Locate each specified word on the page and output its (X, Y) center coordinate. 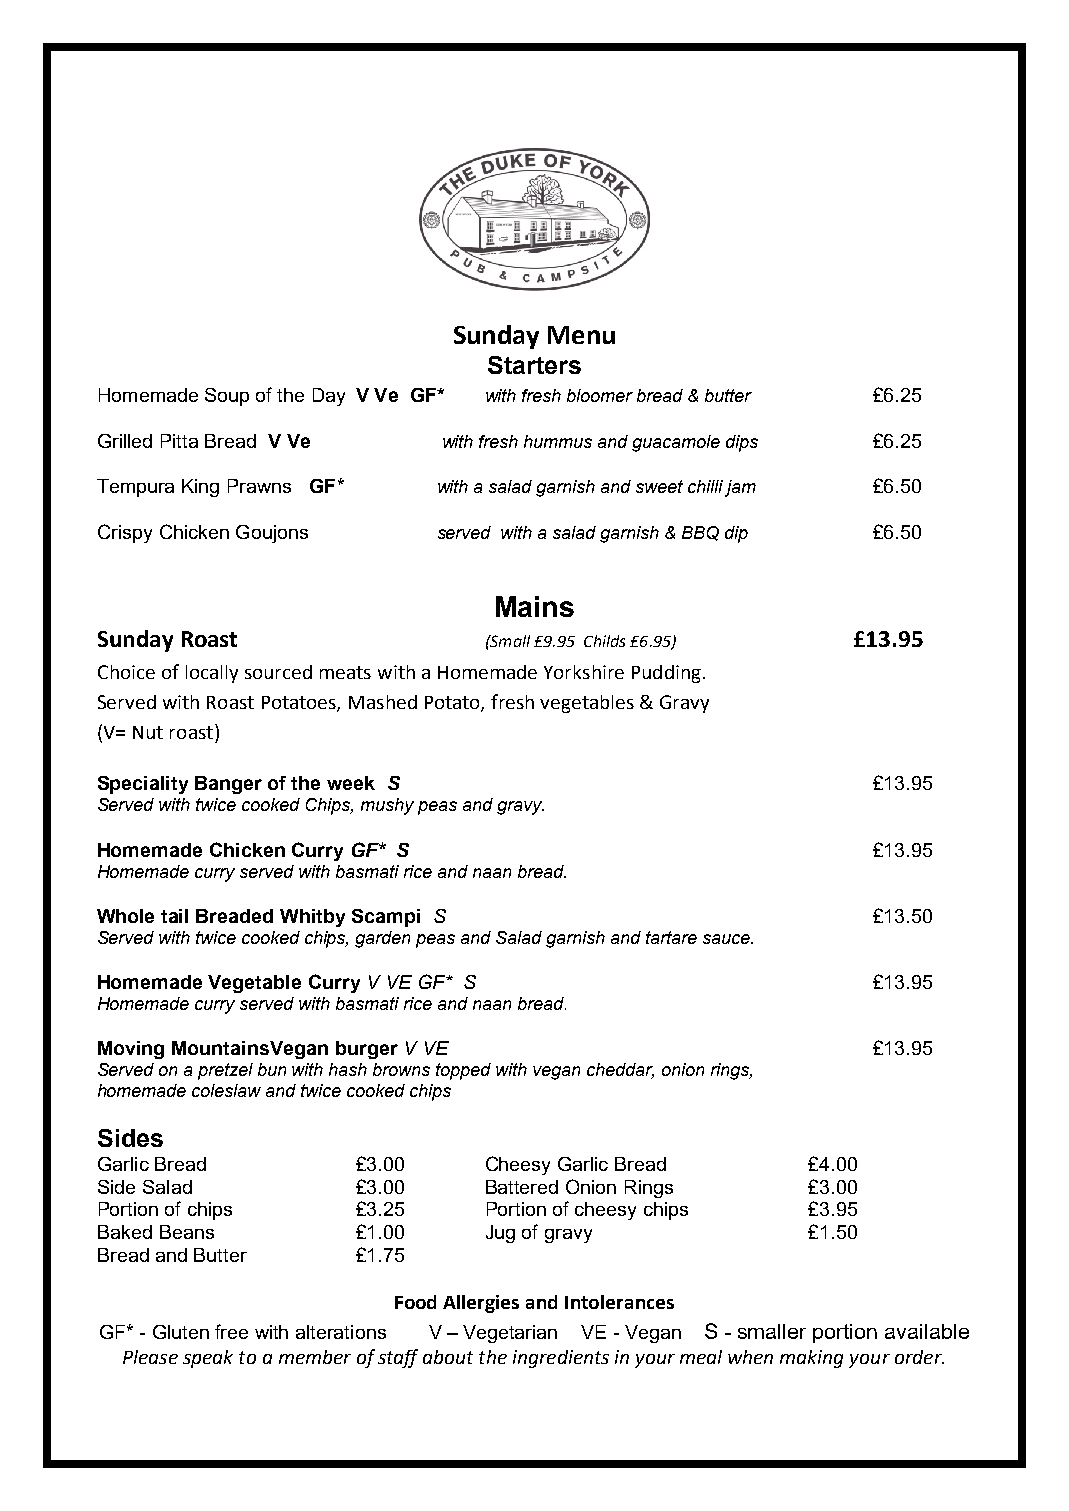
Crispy (125, 533)
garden (382, 939)
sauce (727, 939)
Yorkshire (584, 672)
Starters (534, 365)
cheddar (620, 1071)
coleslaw (226, 1090)
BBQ (700, 533)
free (231, 1331)
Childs (604, 641)
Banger (228, 785)
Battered (522, 1187)
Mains (535, 606)
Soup (227, 397)
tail (174, 916)
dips (742, 443)
